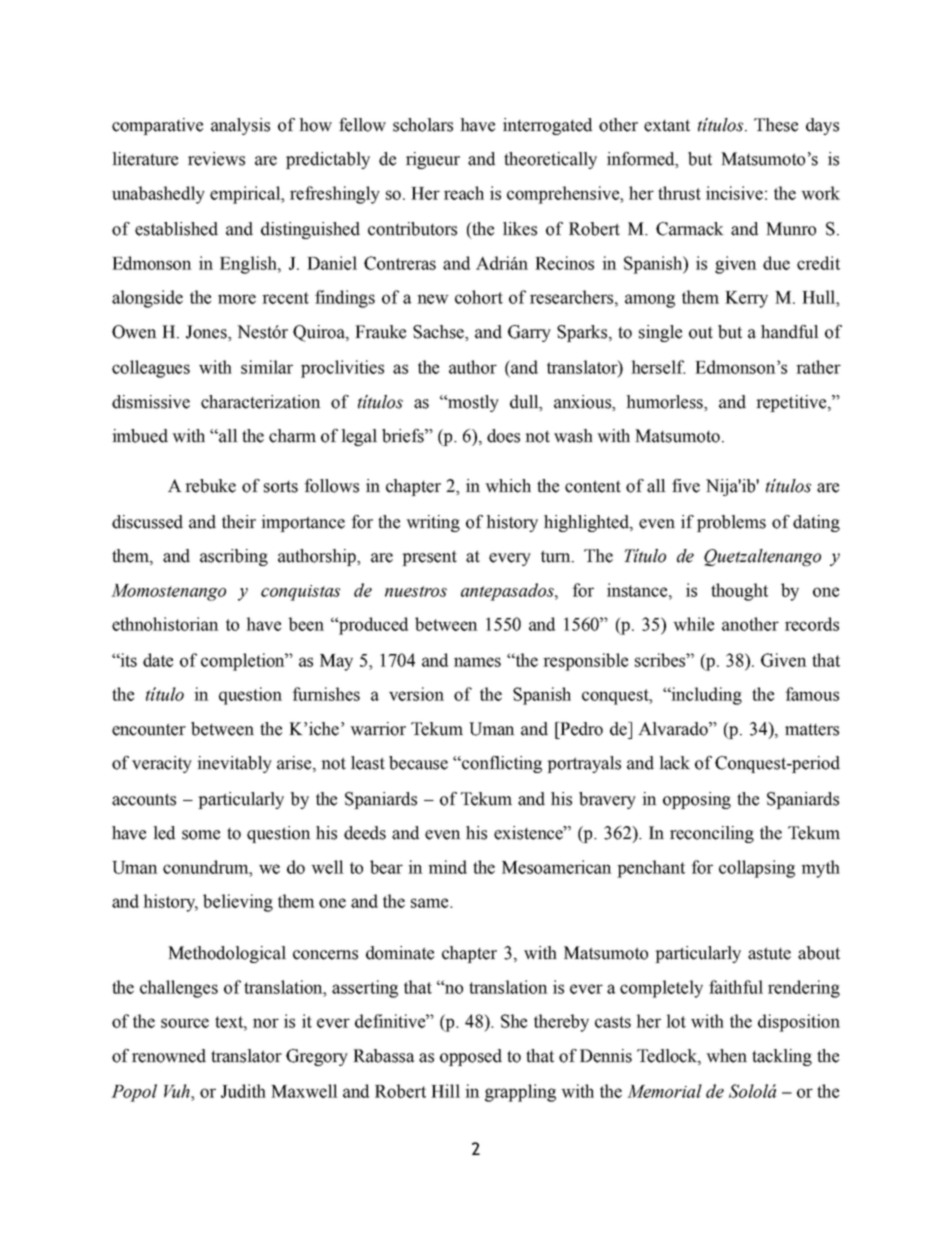 This document has width=952, height=1233. Describe the element at coordinates (243, 1091) in the document. I see `Judith` at that location.
